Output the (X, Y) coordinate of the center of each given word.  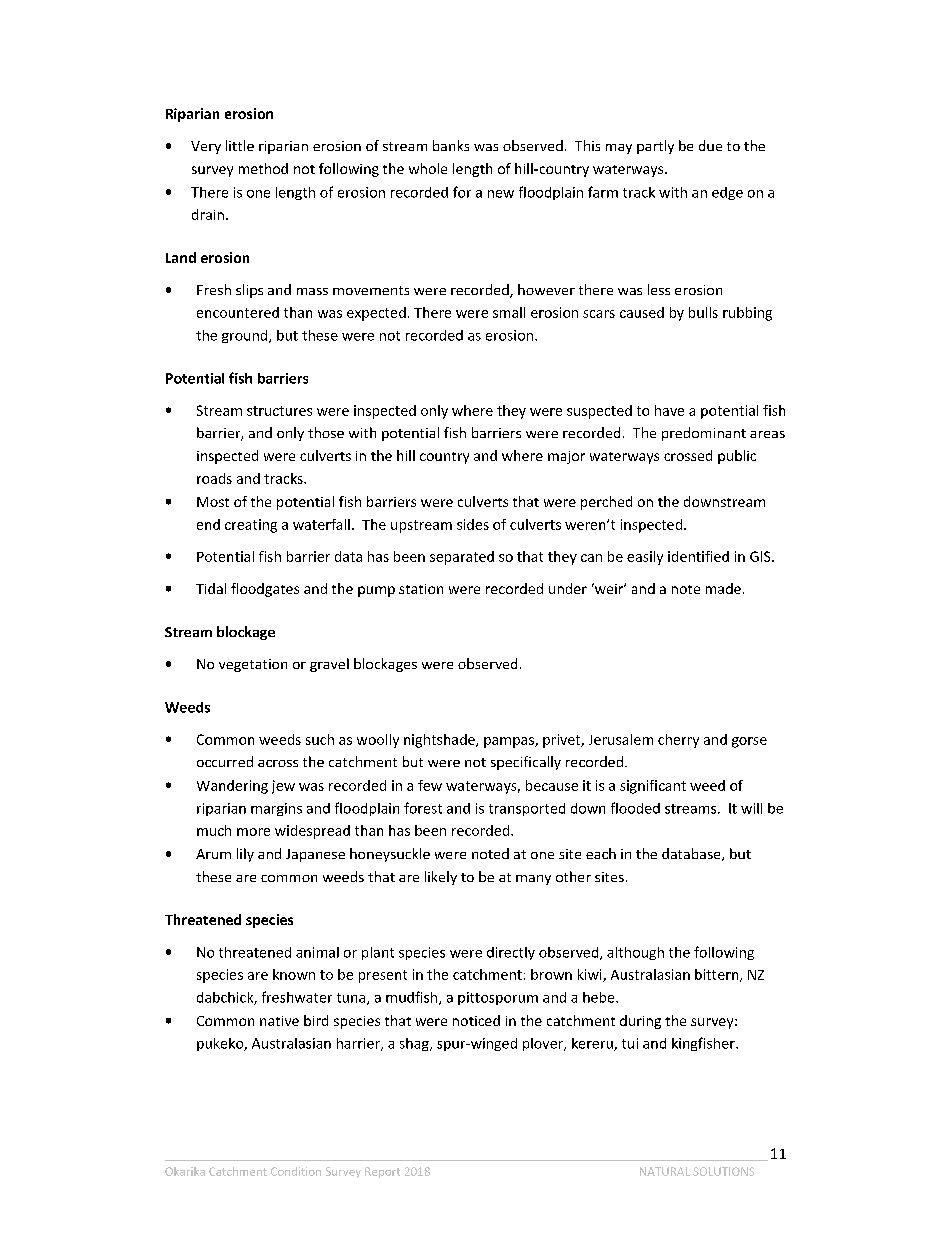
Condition (296, 1171)
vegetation (253, 665)
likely (441, 878)
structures (279, 411)
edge (727, 193)
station (421, 589)
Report (382, 1172)
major (566, 457)
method (263, 168)
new (501, 194)
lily (245, 855)
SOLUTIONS (723, 1171)
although (635, 953)
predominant (704, 434)
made (723, 588)
